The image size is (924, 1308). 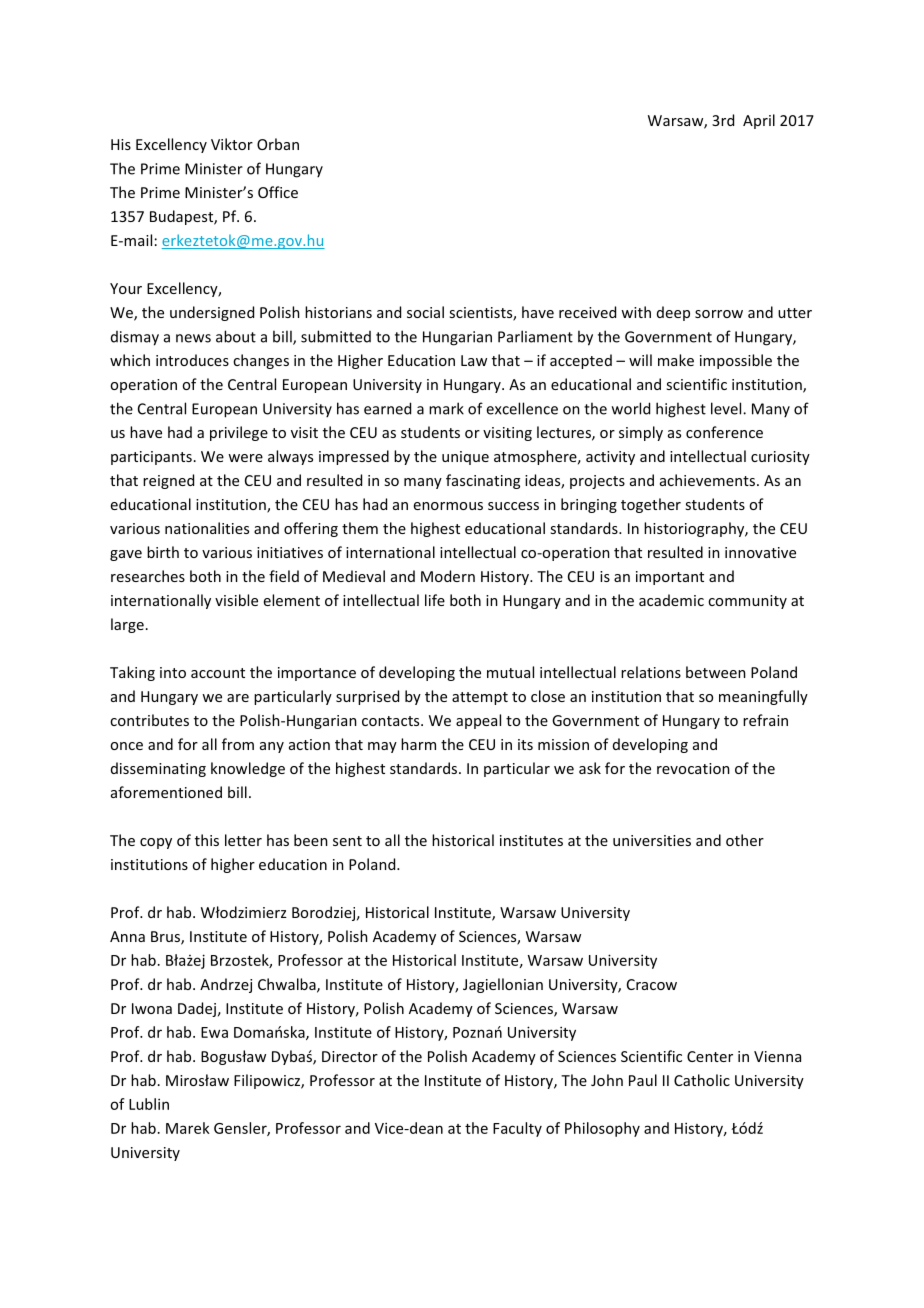 I want to click on Marek, so click(x=188, y=1128).
